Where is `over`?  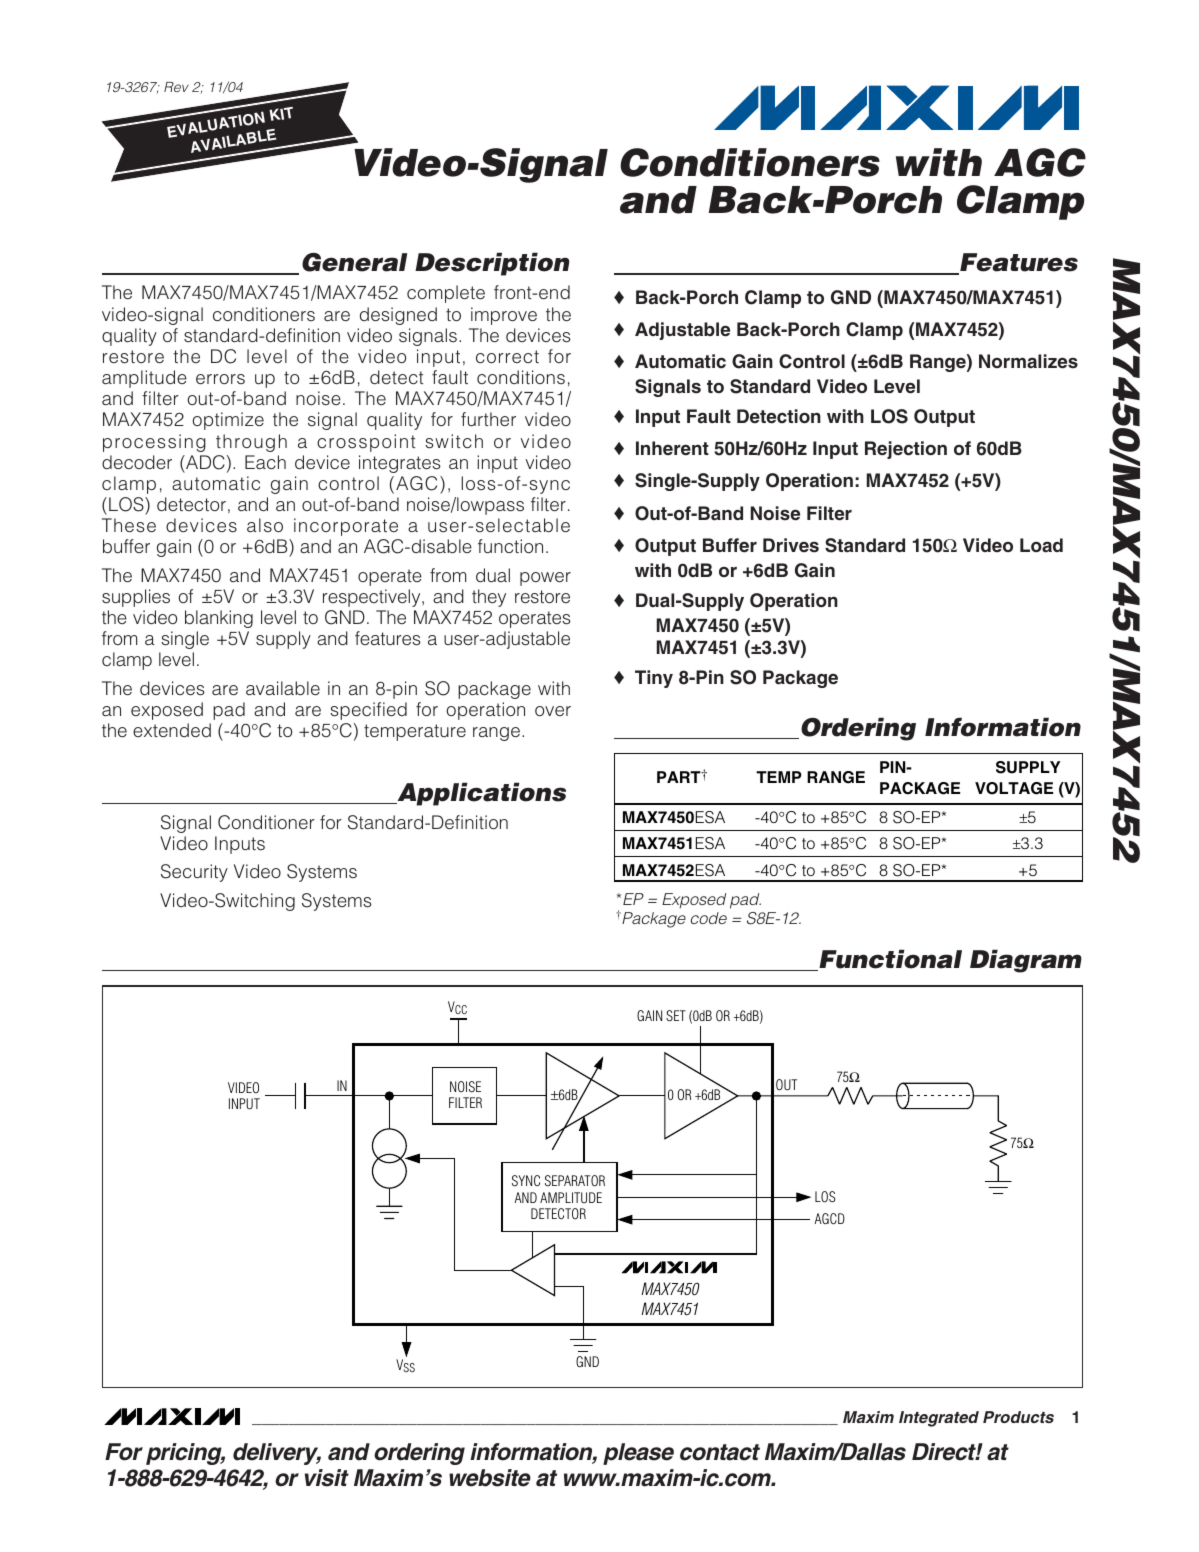 over is located at coordinates (553, 711).
